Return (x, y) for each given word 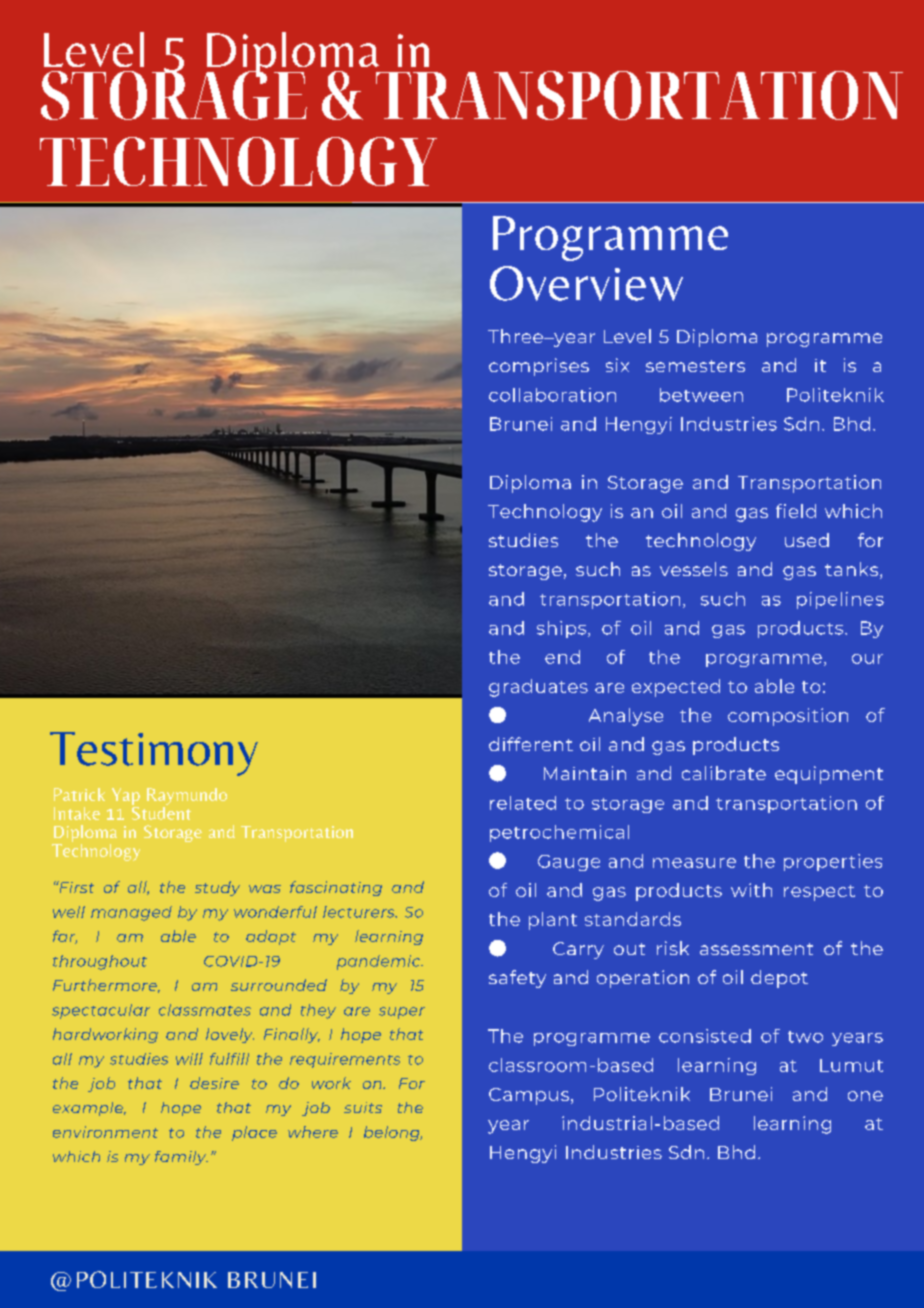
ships (563, 629)
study (217, 888)
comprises (539, 367)
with (751, 890)
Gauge (569, 863)
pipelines (840, 600)
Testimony (154, 754)
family (181, 1158)
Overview (586, 283)
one (865, 1096)
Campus (529, 1096)
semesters (695, 366)
